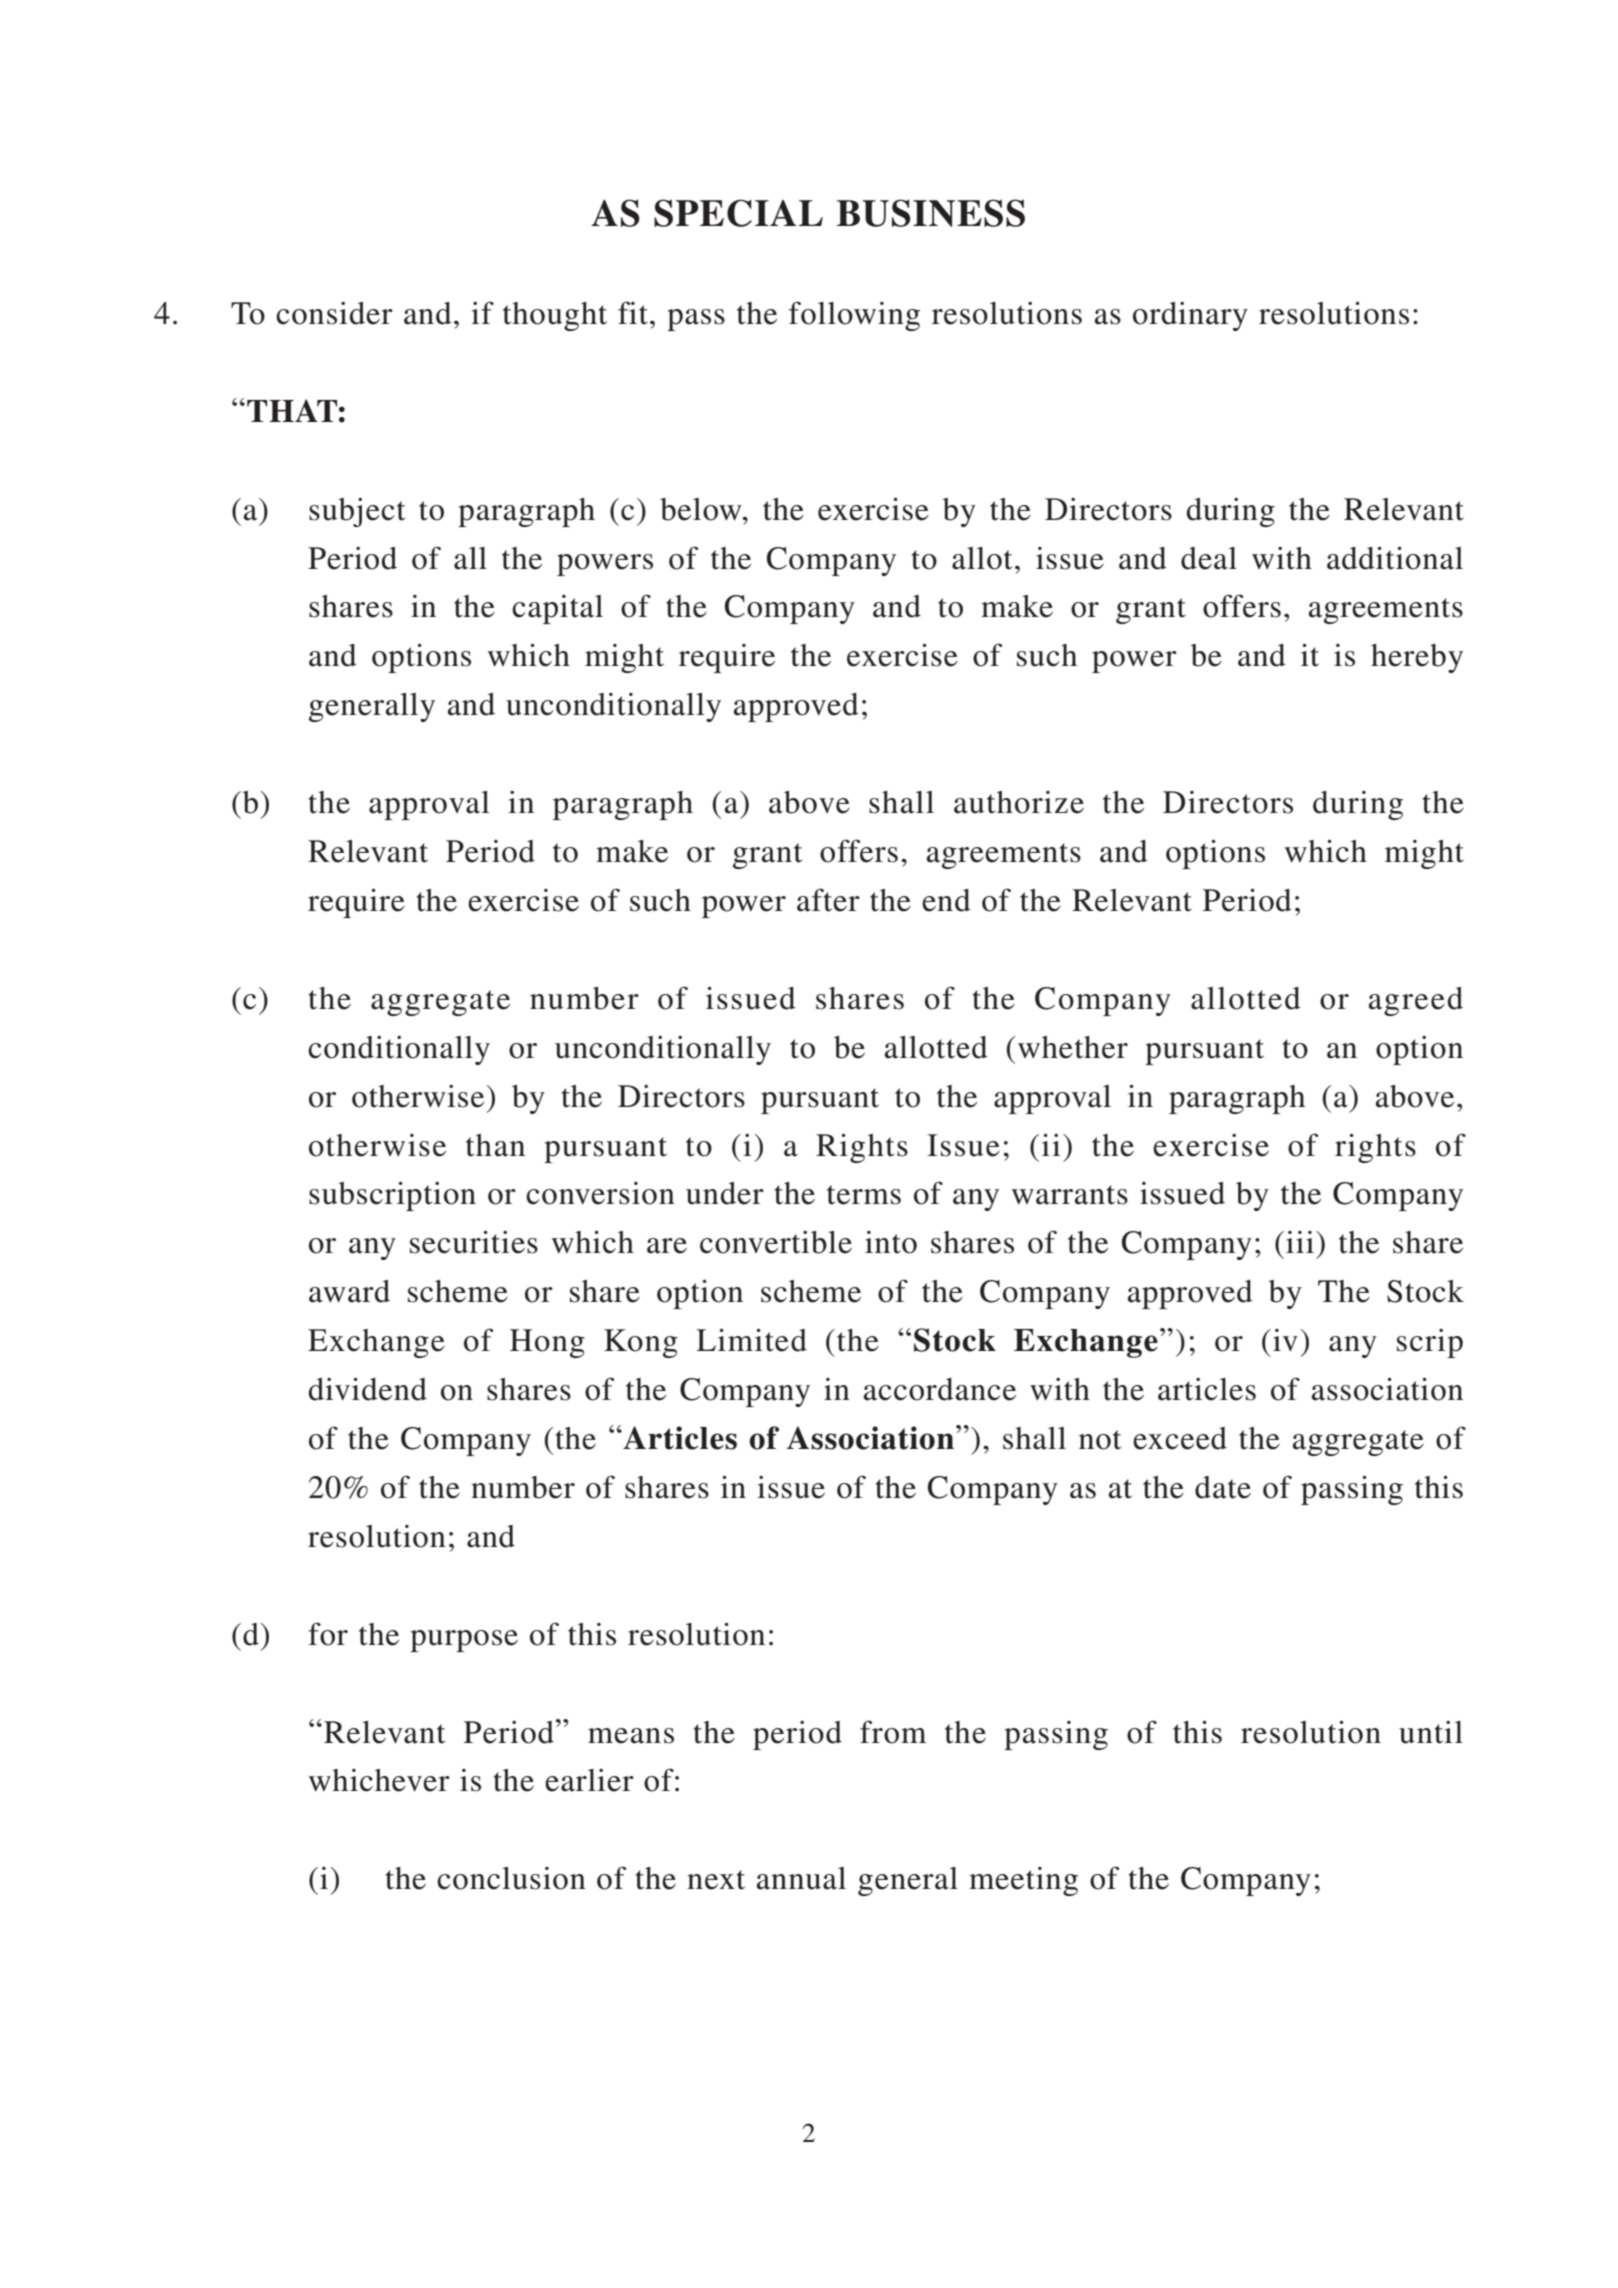 The width and height of the image is (1618, 2288). What do you see at coordinates (801, 1878) in the image?
I see `annual` at bounding box center [801, 1878].
